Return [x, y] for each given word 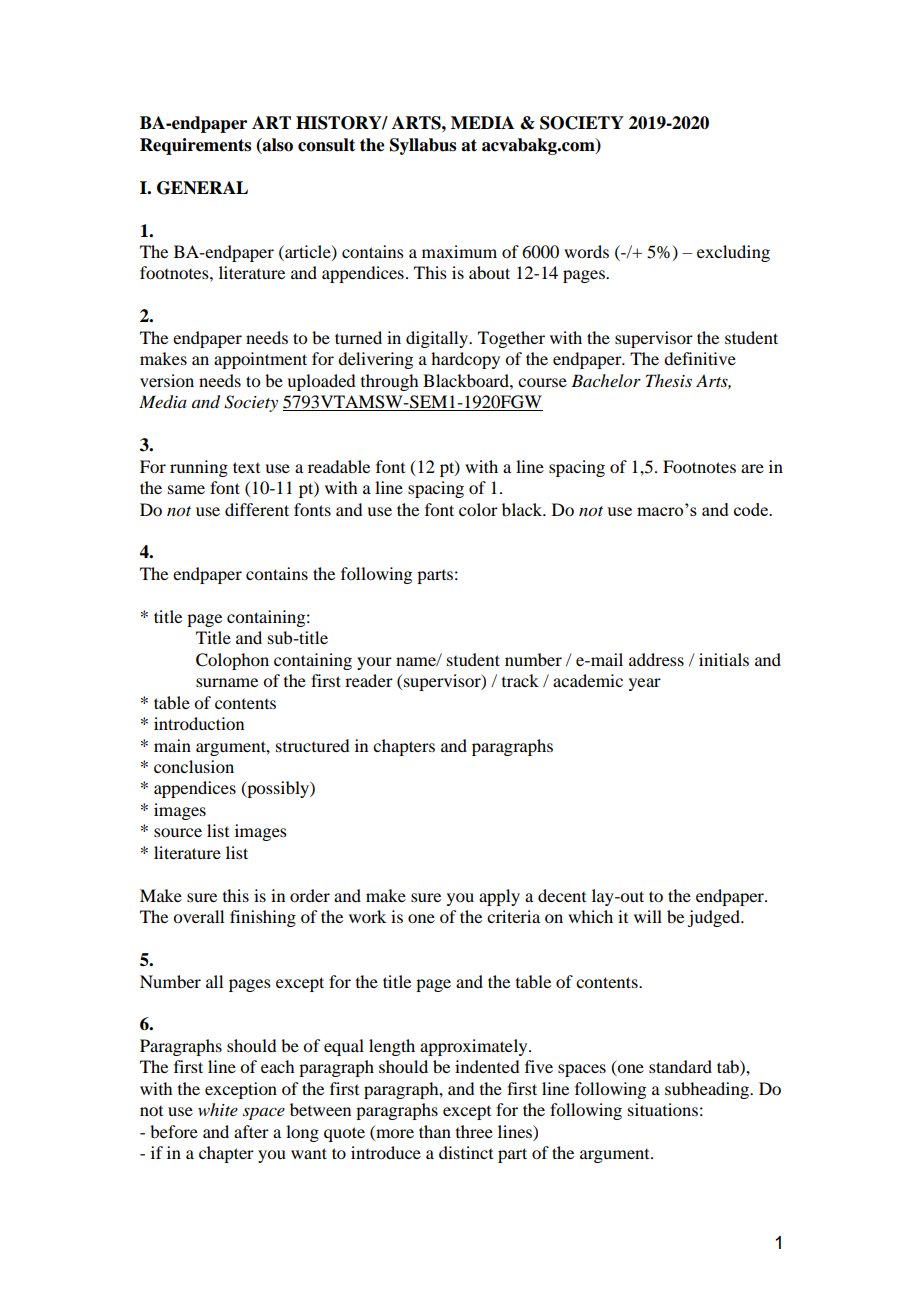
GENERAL [202, 188]
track [520, 680]
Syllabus [423, 146]
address [656, 659]
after [251, 1131]
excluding [733, 253]
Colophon [232, 661]
